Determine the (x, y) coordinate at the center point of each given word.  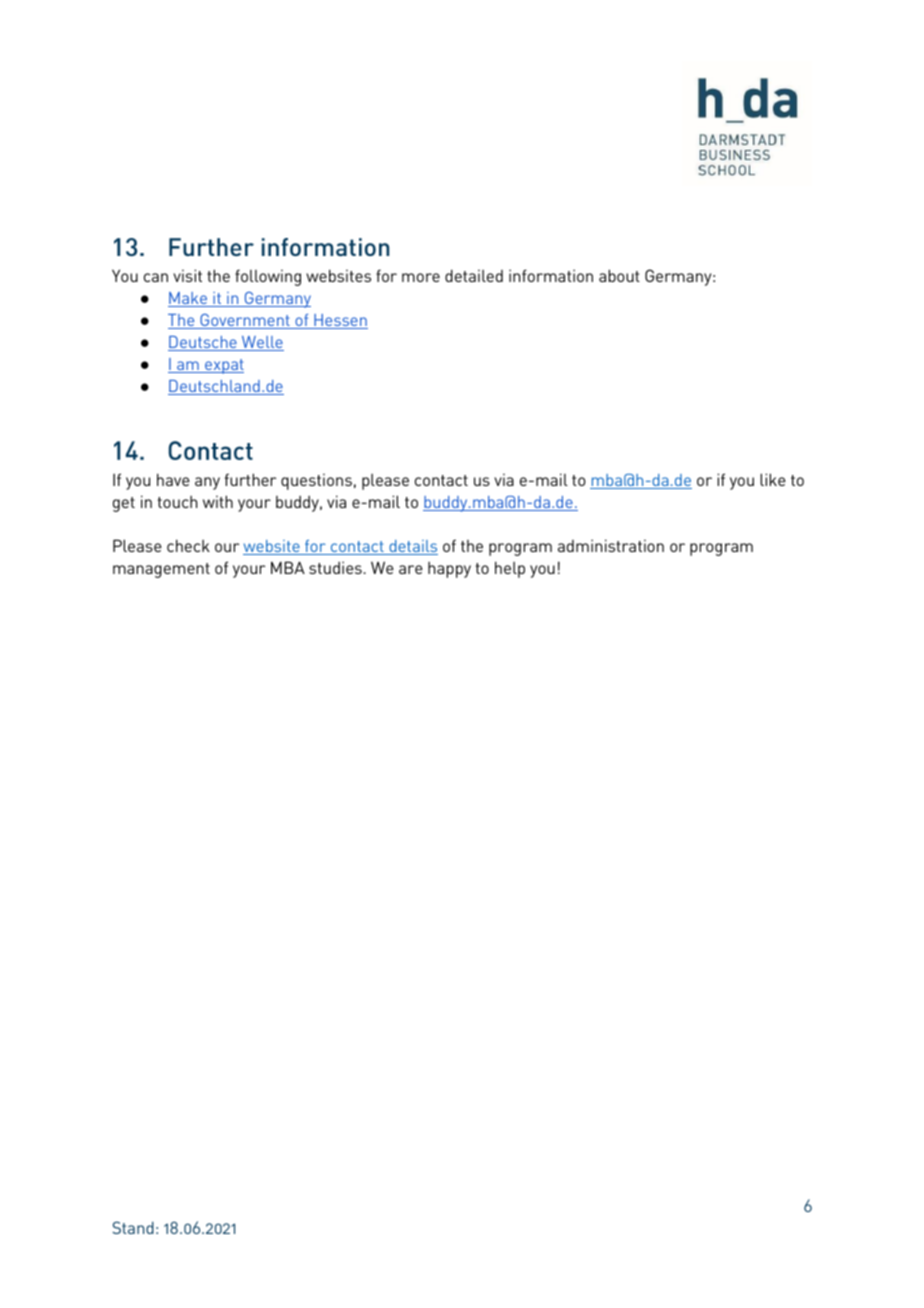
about (619, 275)
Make (189, 299)
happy (449, 570)
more (421, 277)
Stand (133, 1227)
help (510, 569)
